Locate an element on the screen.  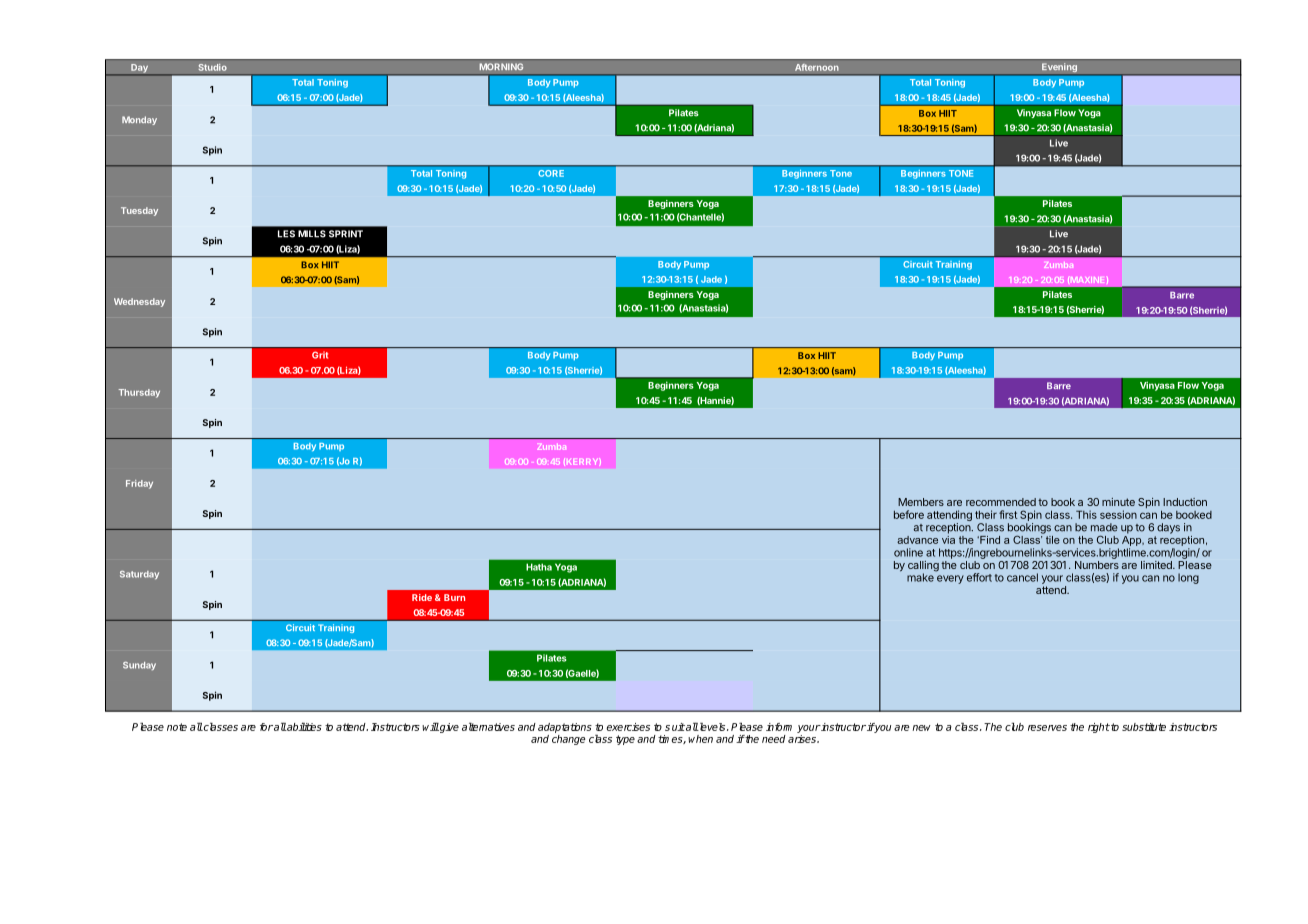
Grit is located at coordinates (320, 355).
